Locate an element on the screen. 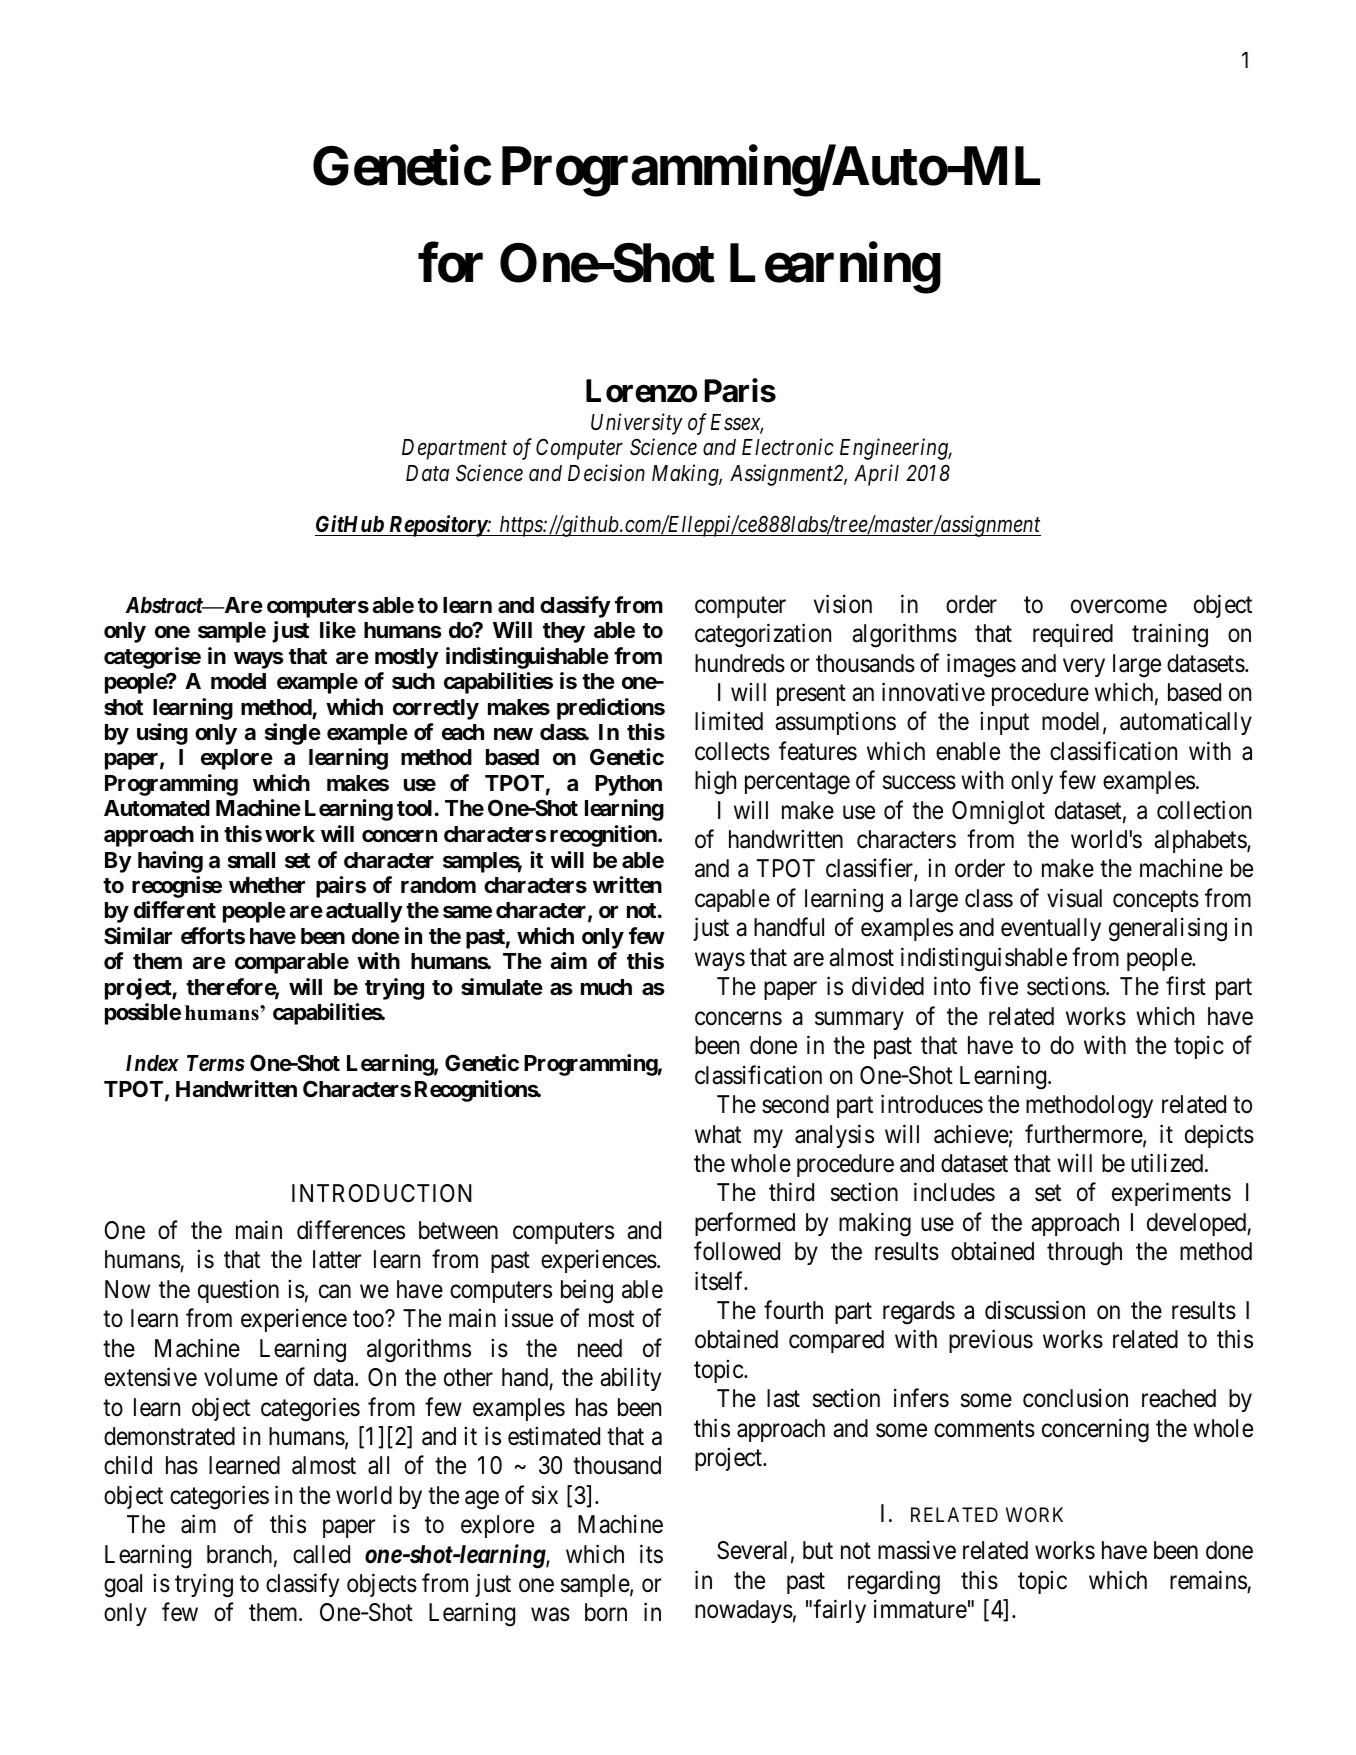 The height and width of the screenshot is (1755, 1356). five is located at coordinates (998, 986).
